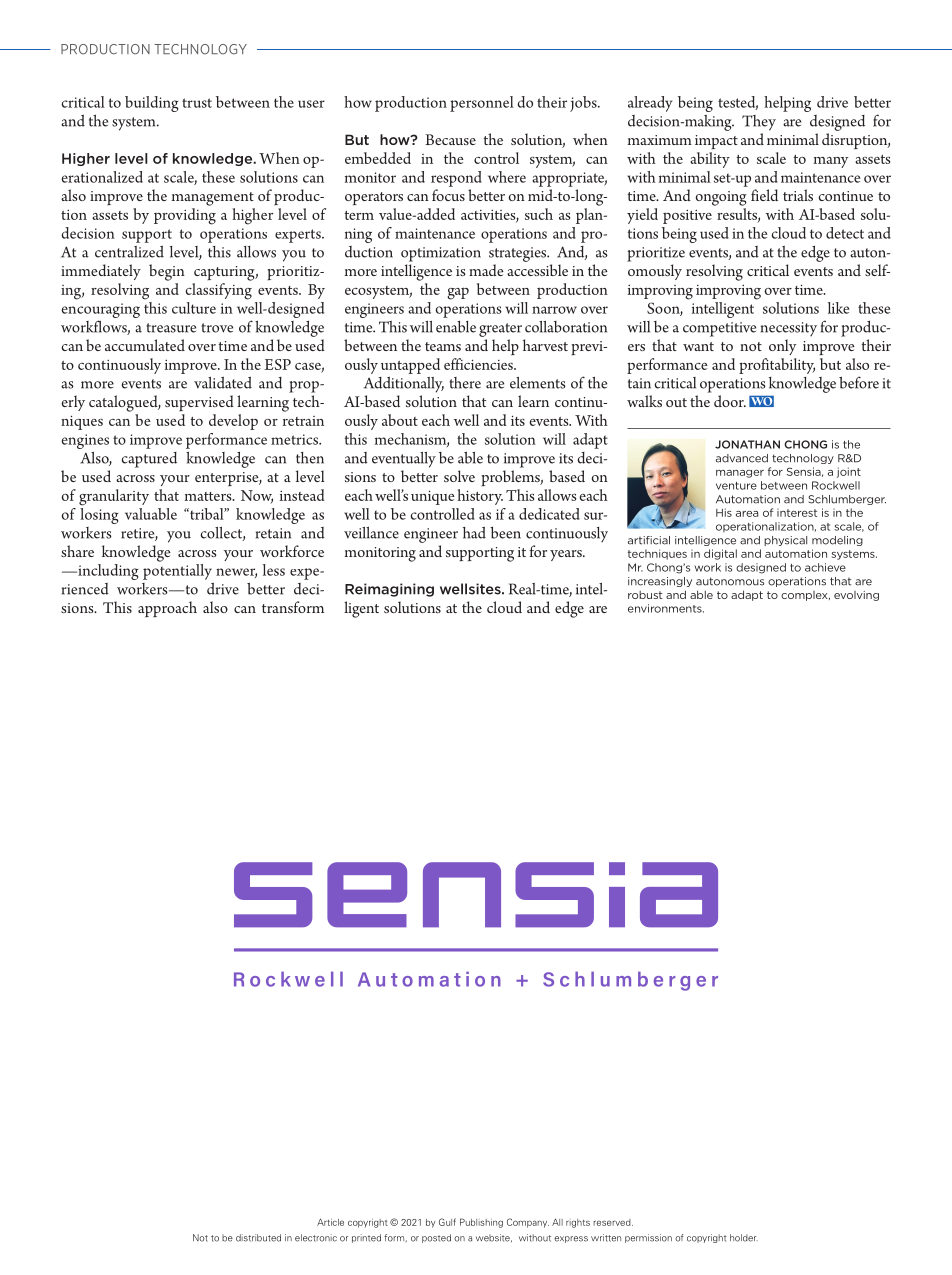  What do you see at coordinates (450, 139) in the screenshot?
I see `Because` at bounding box center [450, 139].
